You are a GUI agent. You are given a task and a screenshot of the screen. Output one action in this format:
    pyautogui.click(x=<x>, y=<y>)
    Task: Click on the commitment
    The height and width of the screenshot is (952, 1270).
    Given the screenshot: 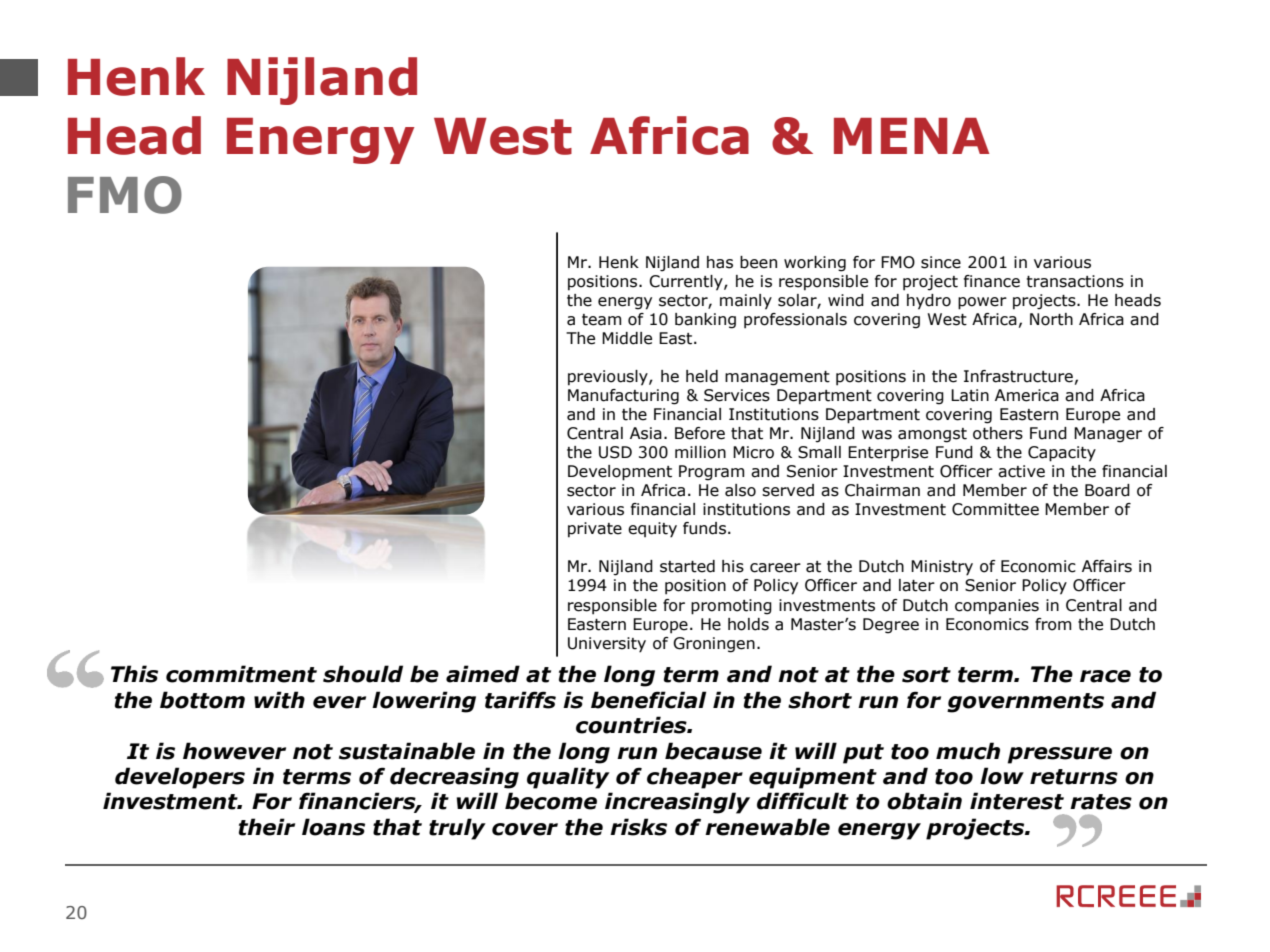 What is the action you would take?
    pyautogui.click(x=241, y=674)
